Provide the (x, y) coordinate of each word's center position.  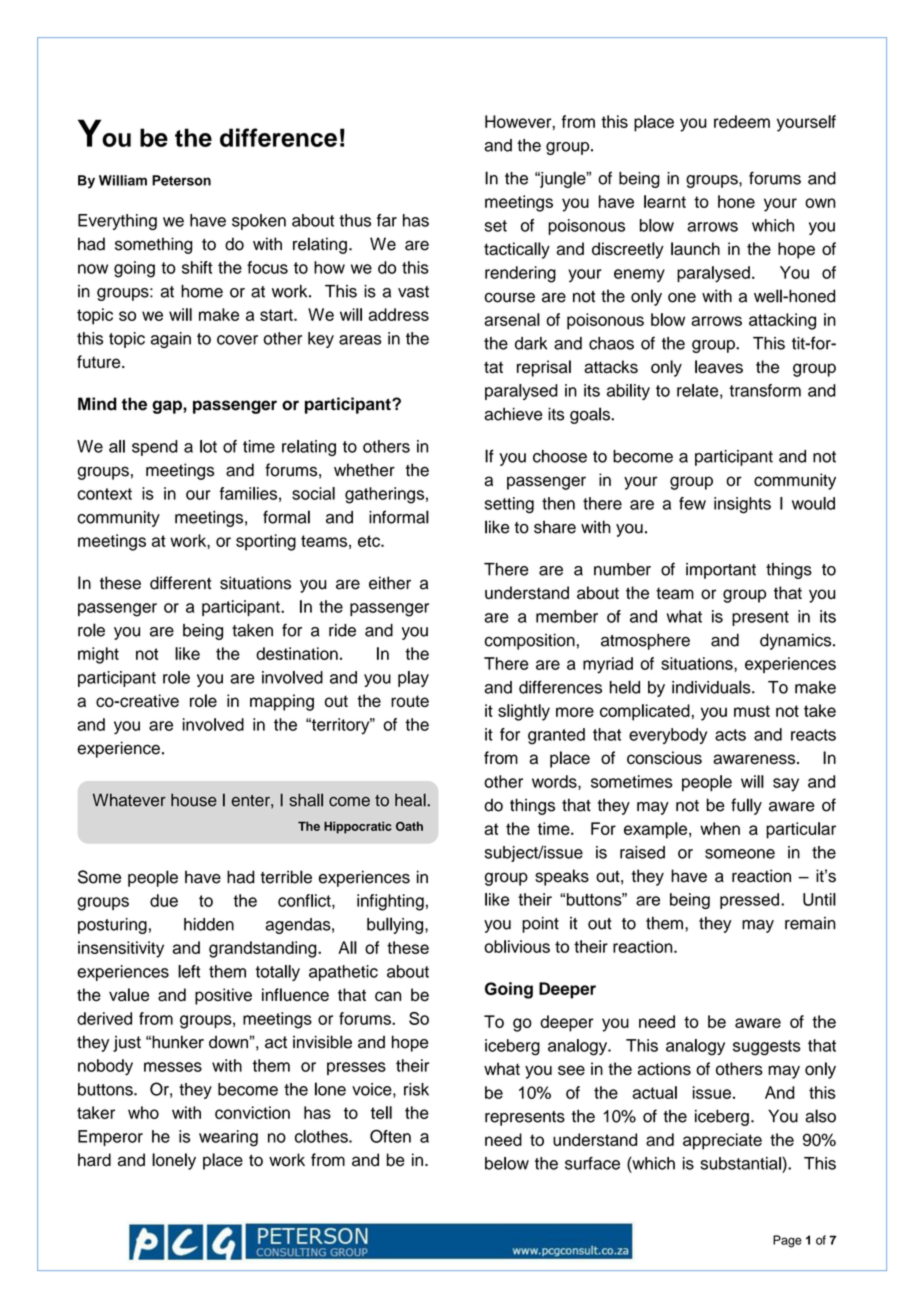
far (387, 220)
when (720, 828)
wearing (228, 1138)
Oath (409, 826)
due (164, 900)
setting (509, 505)
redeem (742, 121)
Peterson (181, 180)
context (104, 494)
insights (742, 505)
